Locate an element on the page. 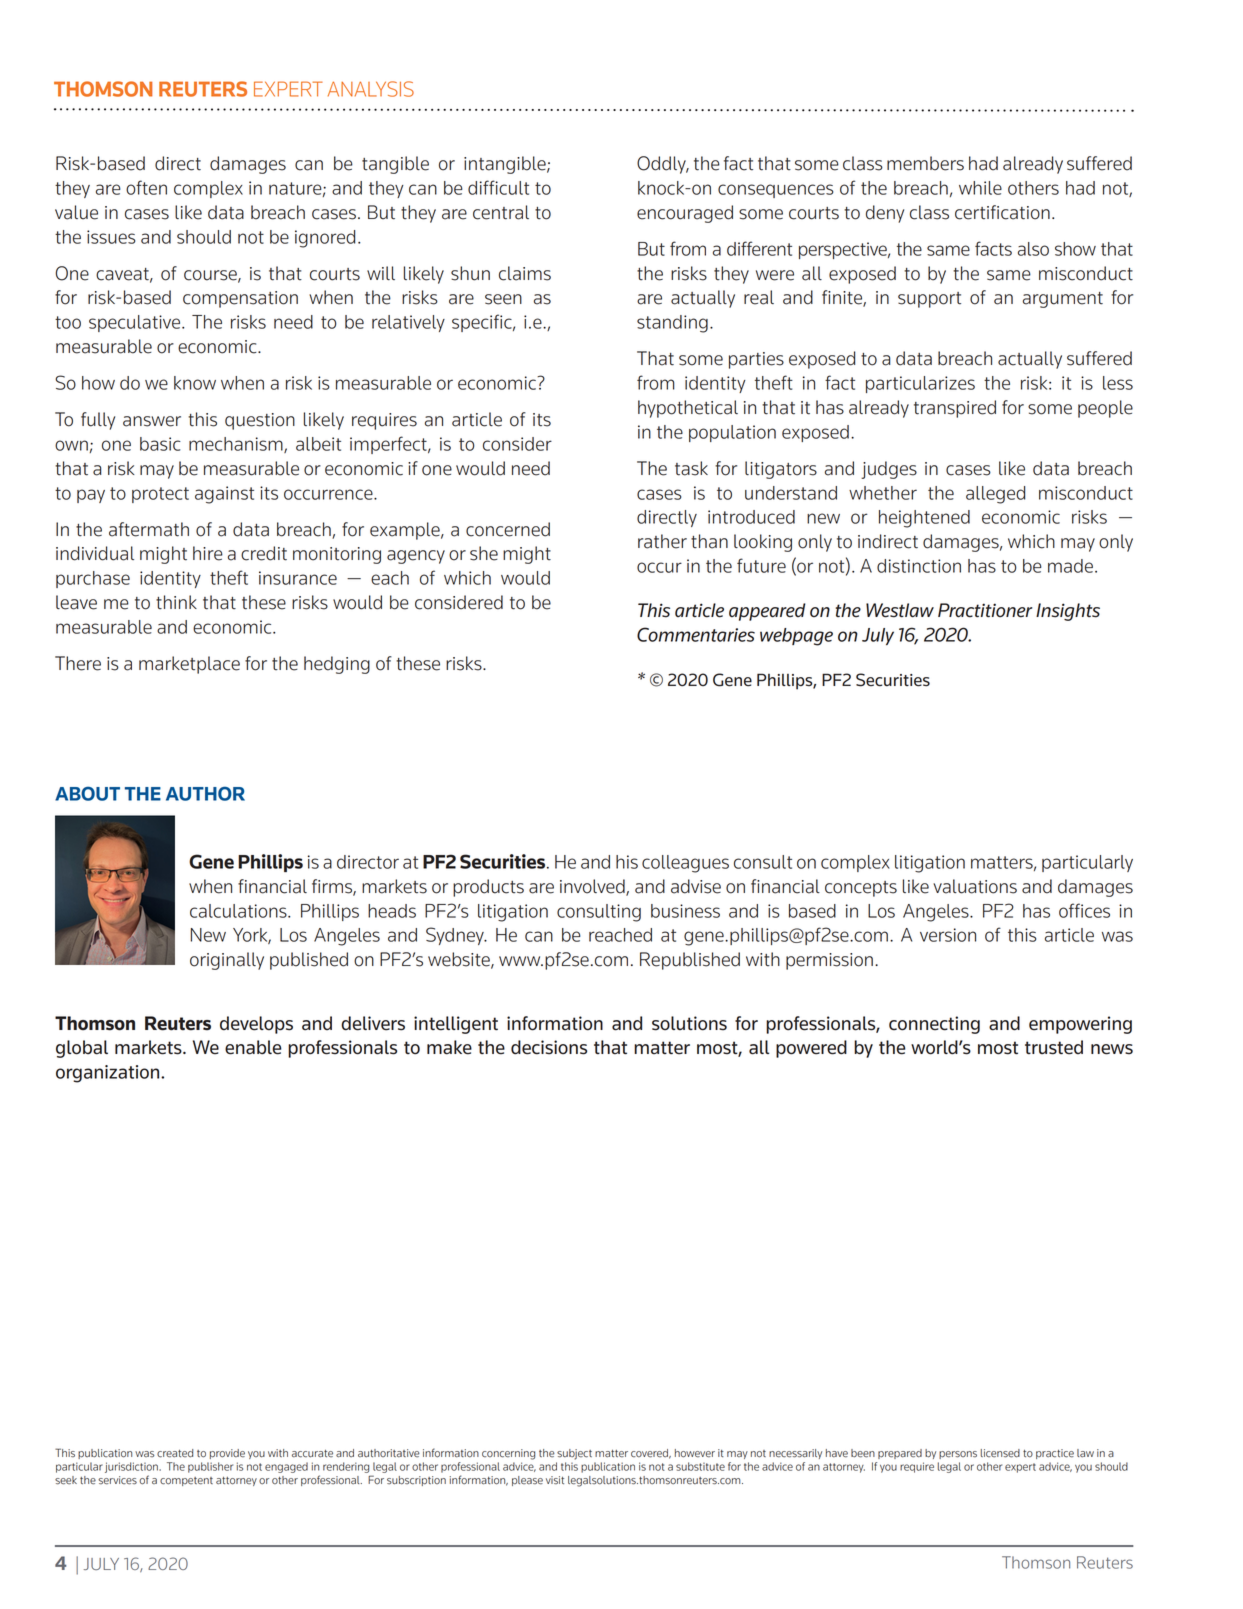 The width and height of the document is (1243, 1609). created is located at coordinates (175, 1453).
